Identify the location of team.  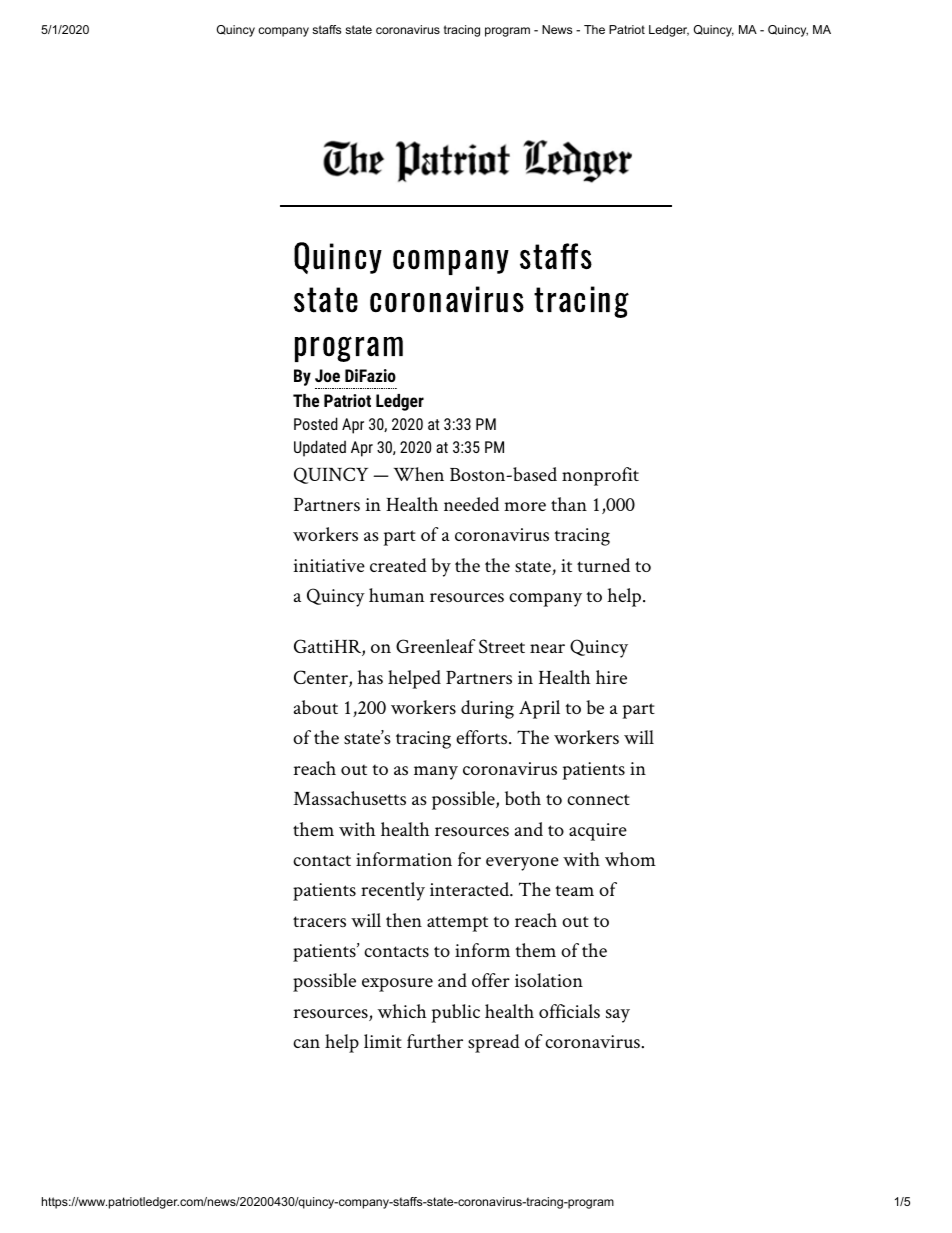
(574, 891).
